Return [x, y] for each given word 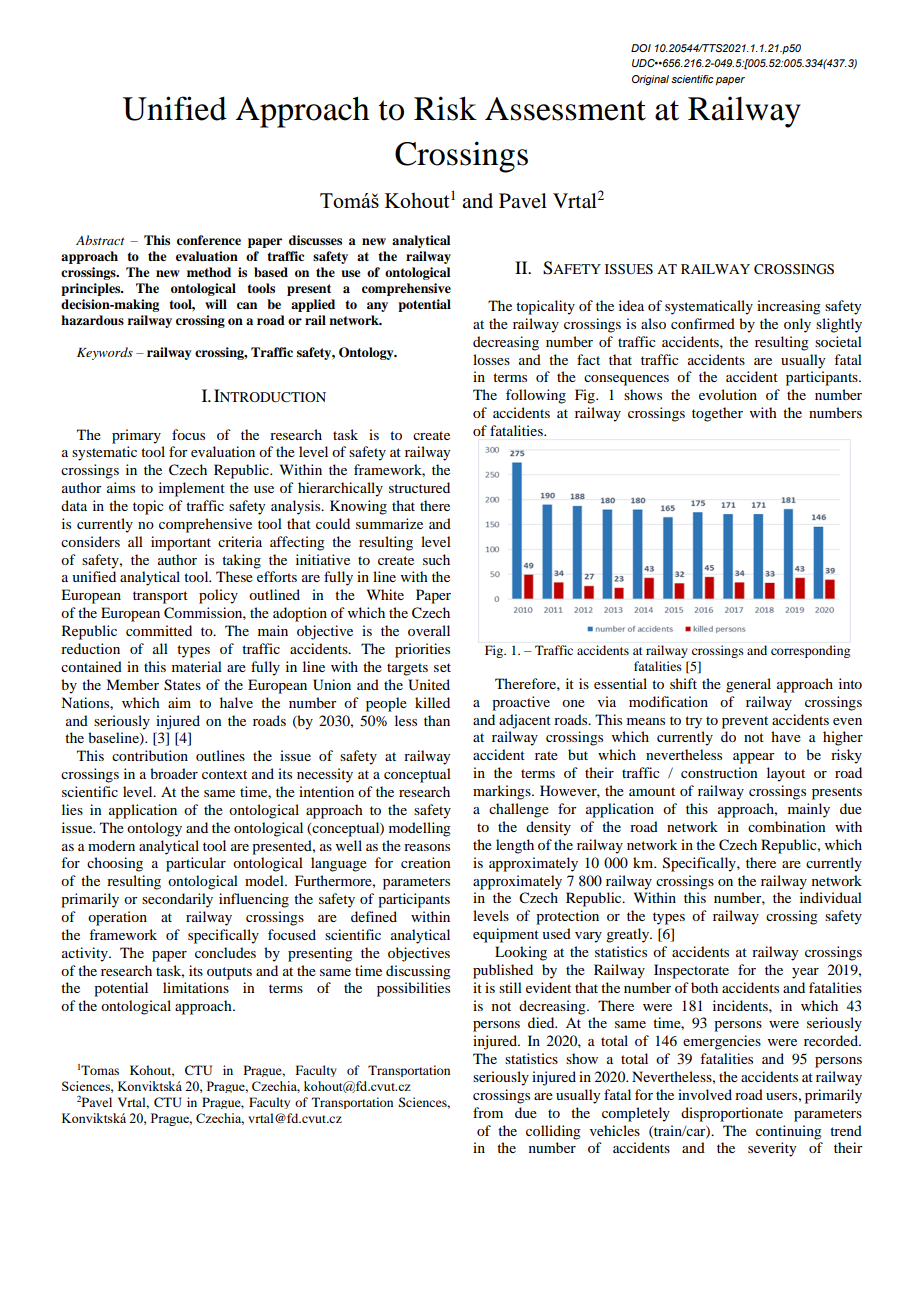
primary [136, 436]
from [488, 1112]
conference [209, 240]
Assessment [565, 109]
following [536, 396]
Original [650, 80]
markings [503, 792]
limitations [196, 987]
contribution [150, 755]
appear [754, 758]
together [717, 414]
